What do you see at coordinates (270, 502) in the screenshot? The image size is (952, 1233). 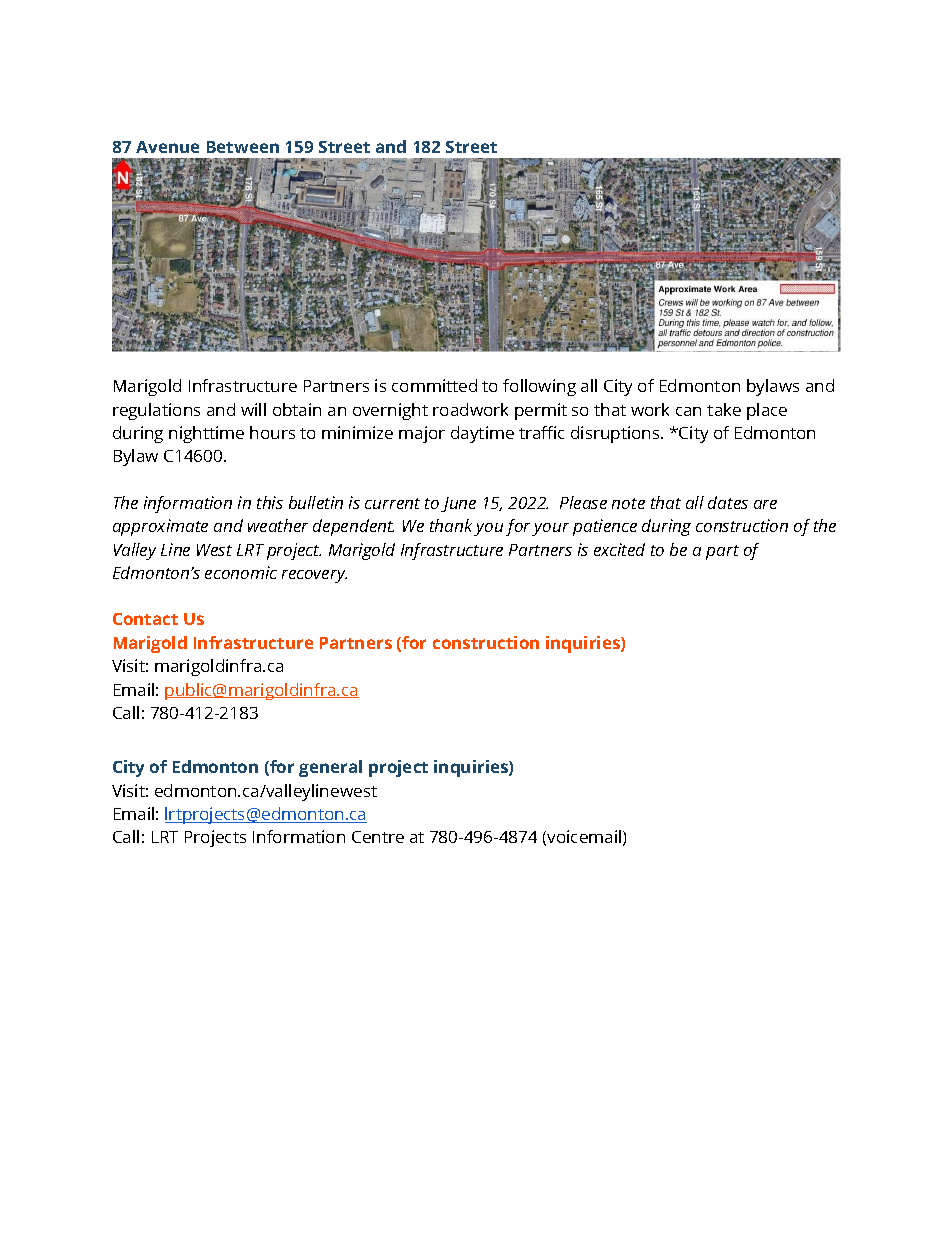 I see `this` at bounding box center [270, 502].
